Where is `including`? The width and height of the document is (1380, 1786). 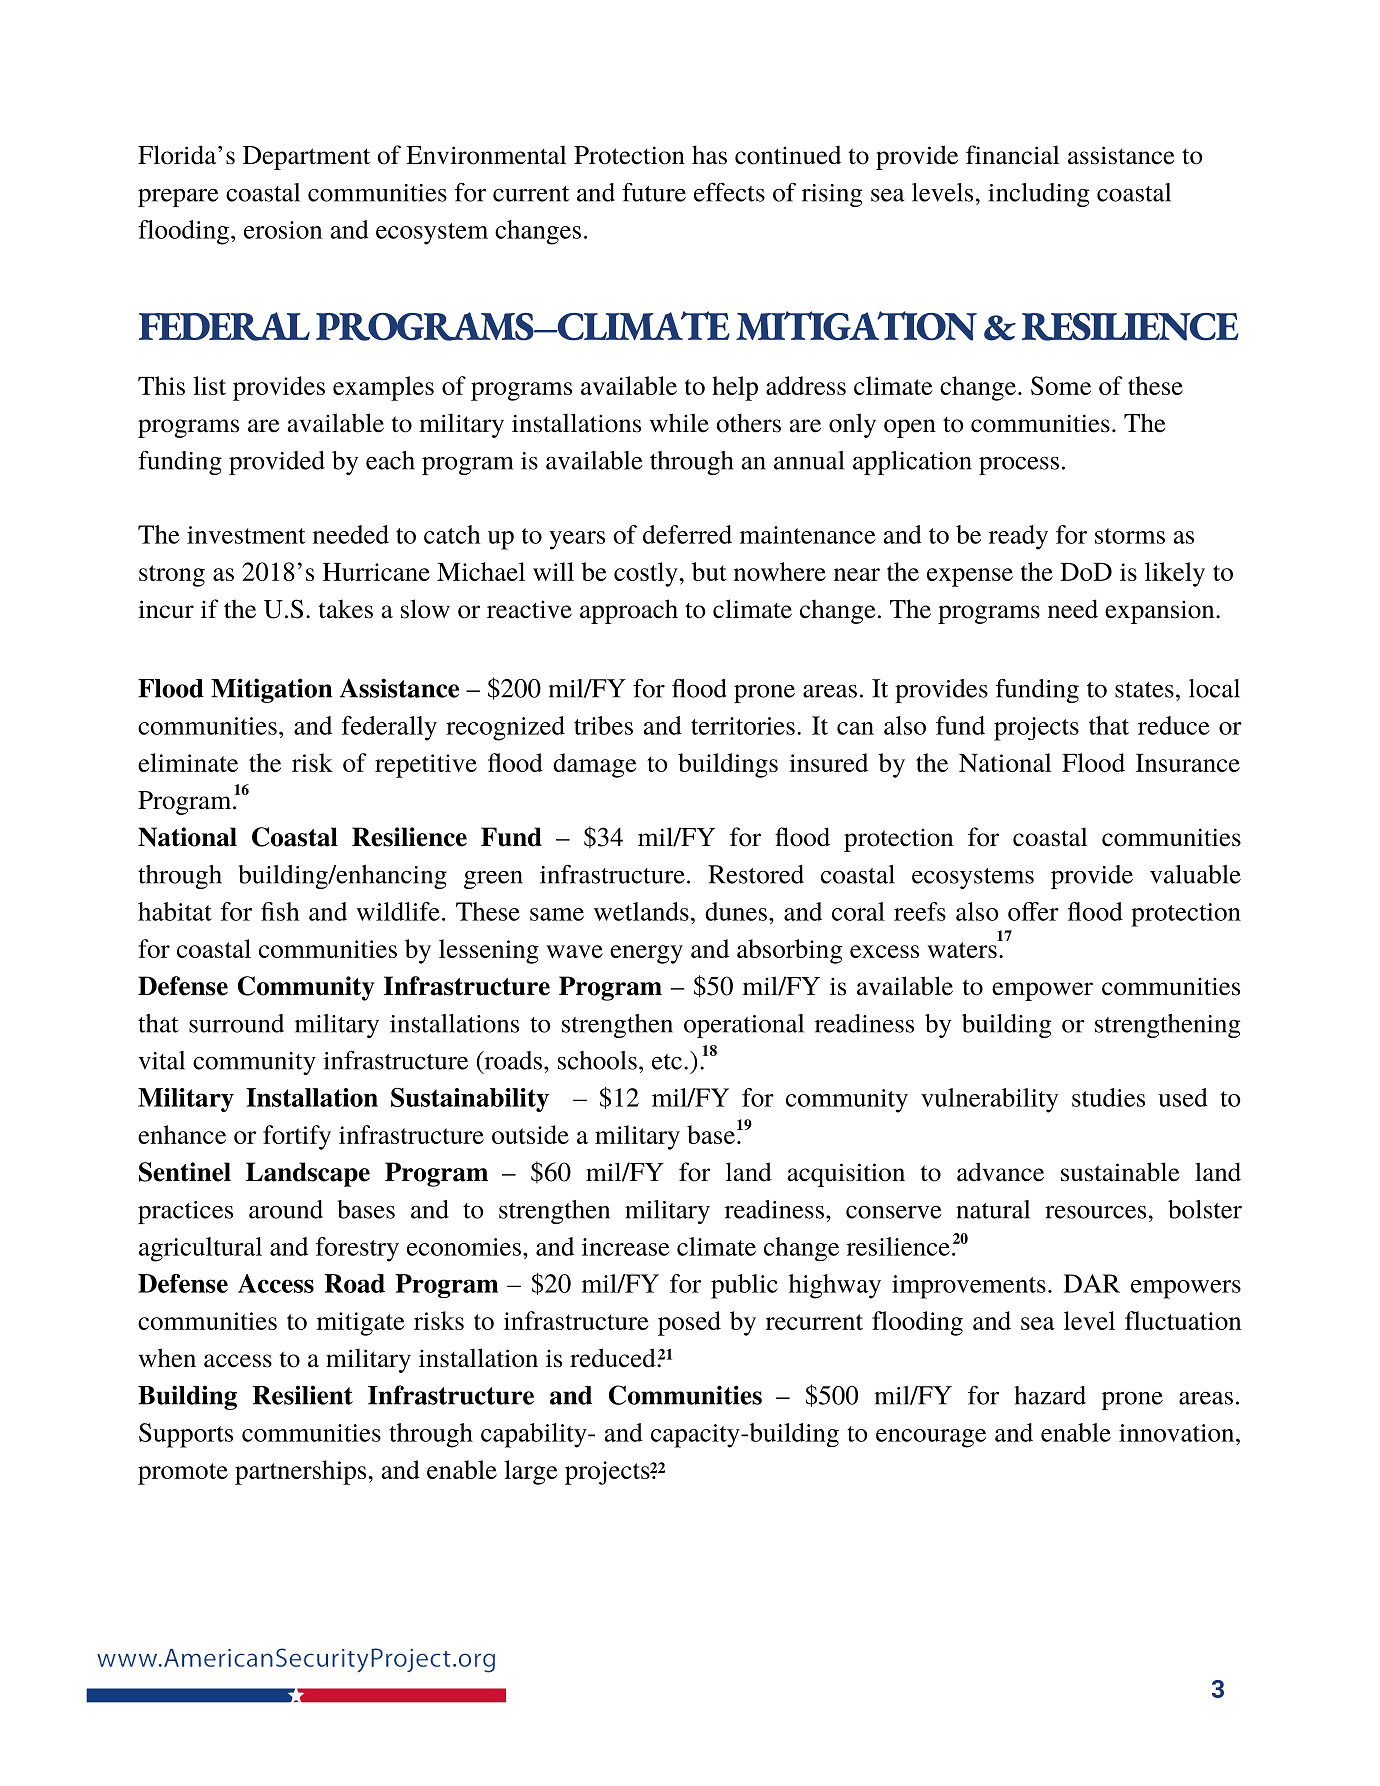 including is located at coordinates (1038, 195).
